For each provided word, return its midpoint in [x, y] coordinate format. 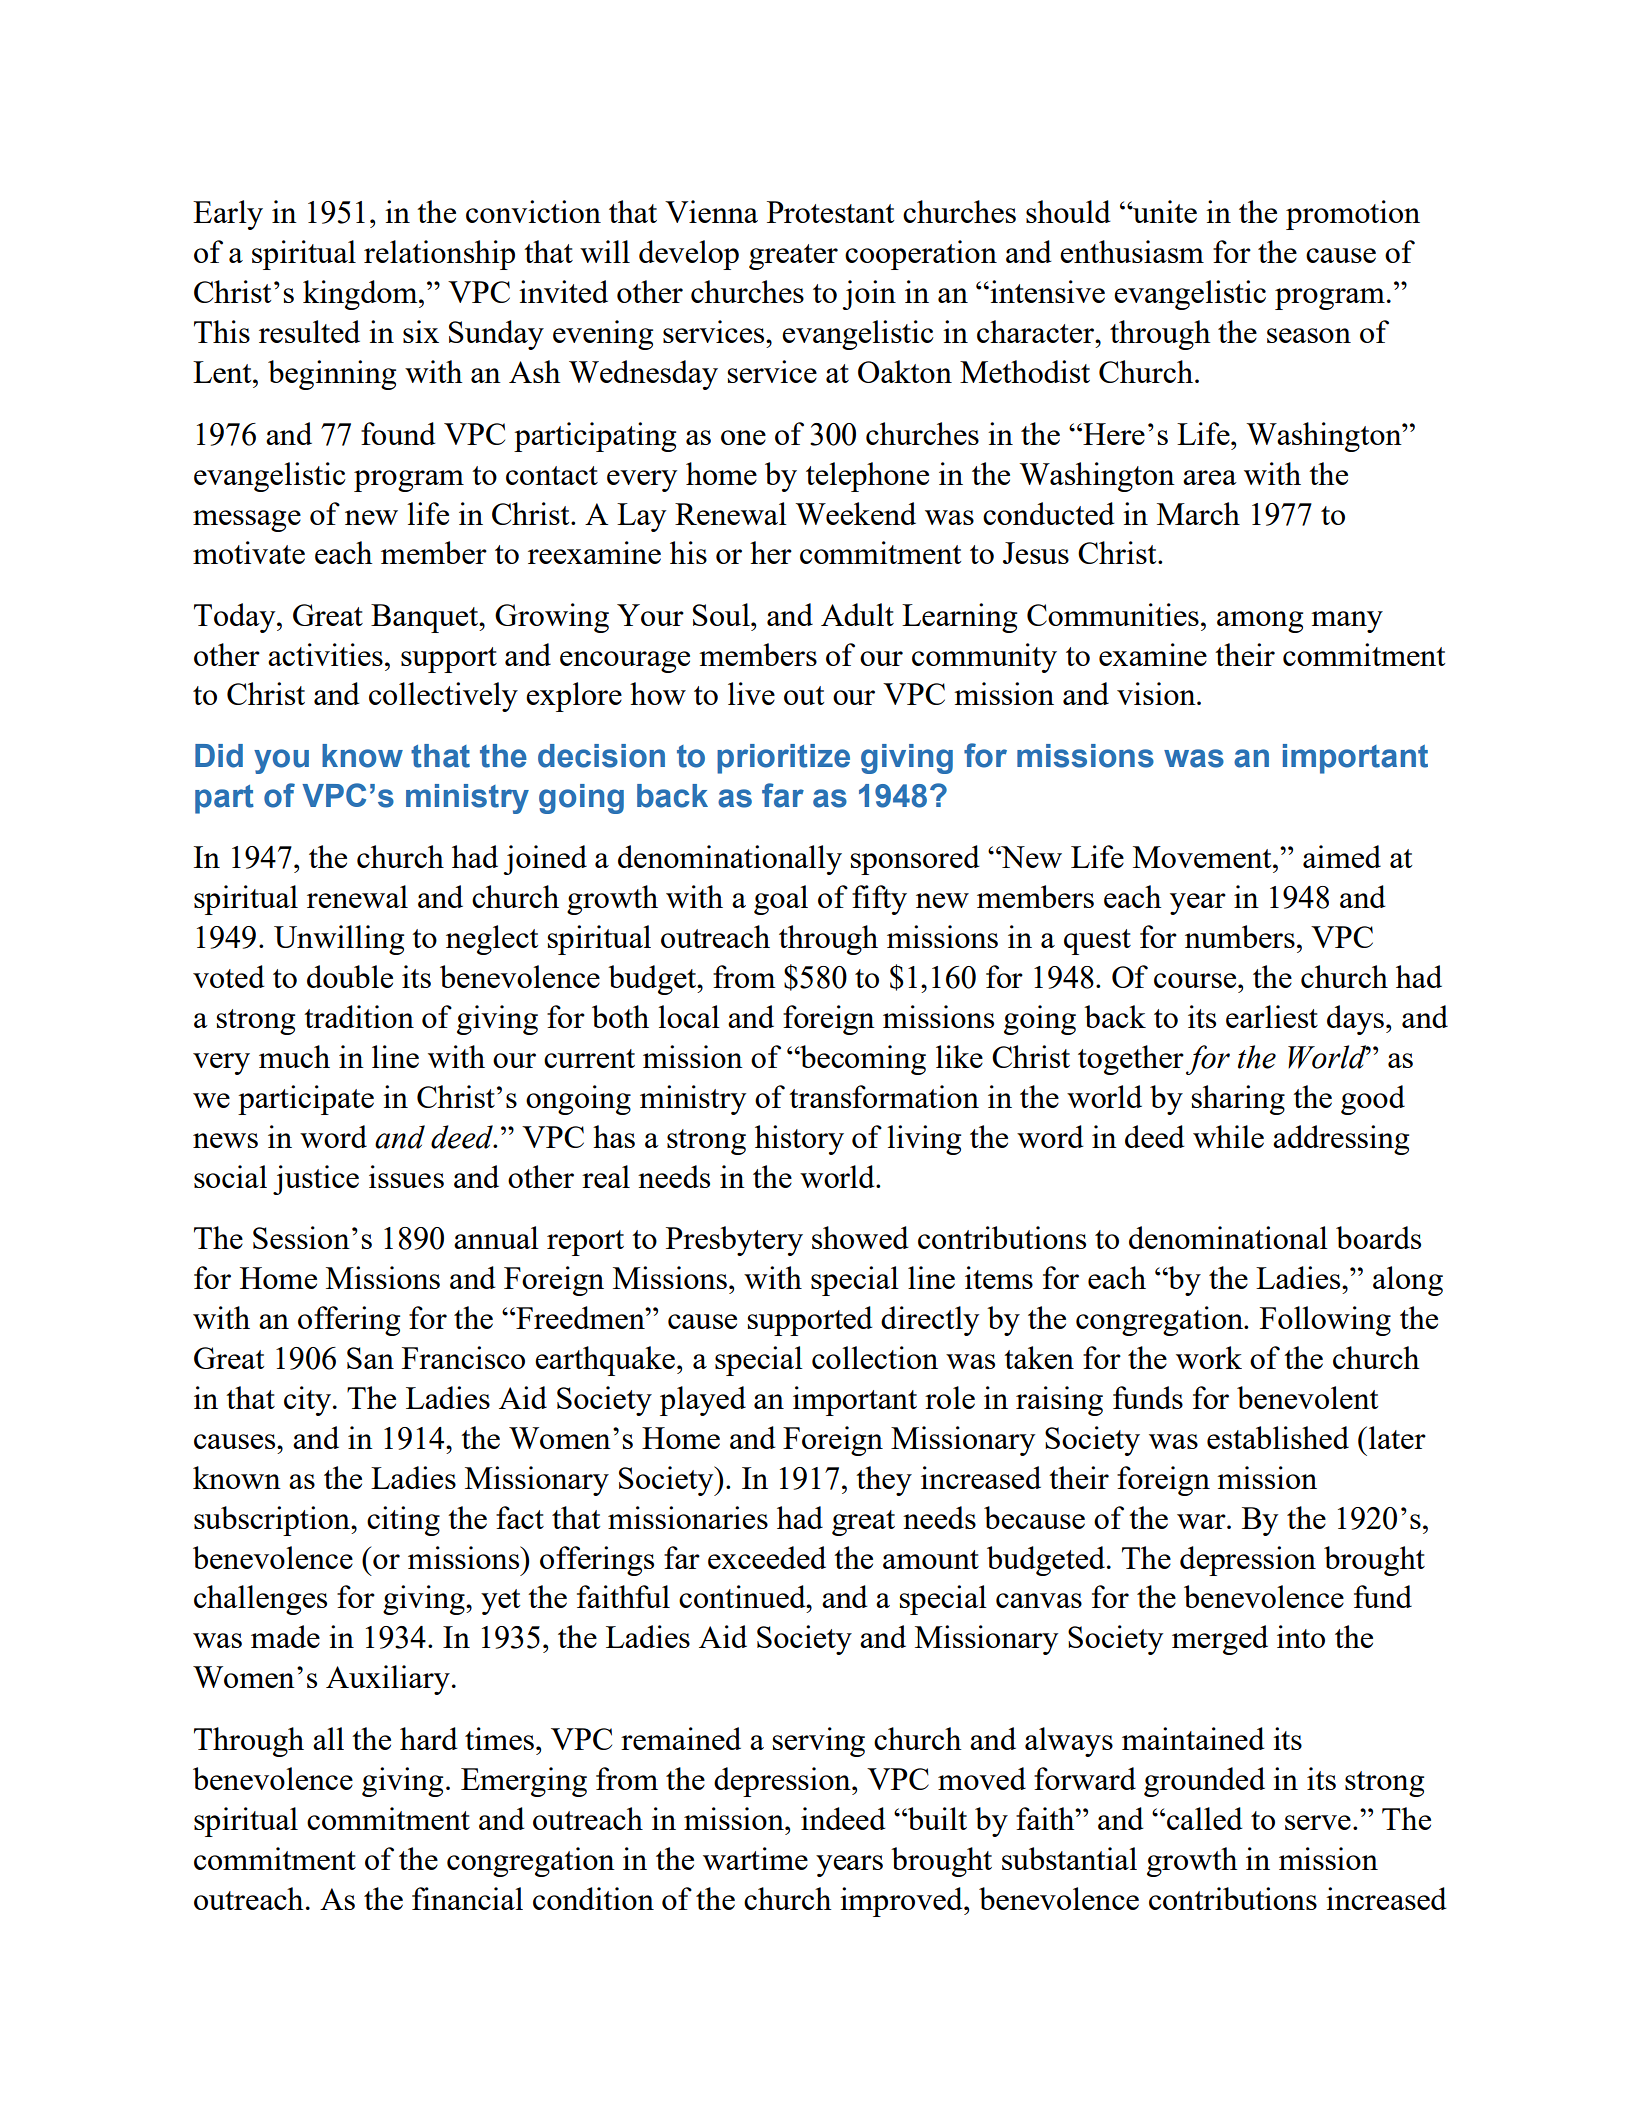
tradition [359, 1016]
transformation [884, 1096]
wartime [755, 1858]
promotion [1353, 215]
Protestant [830, 212]
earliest [1272, 1016]
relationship [439, 255]
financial [467, 1898]
